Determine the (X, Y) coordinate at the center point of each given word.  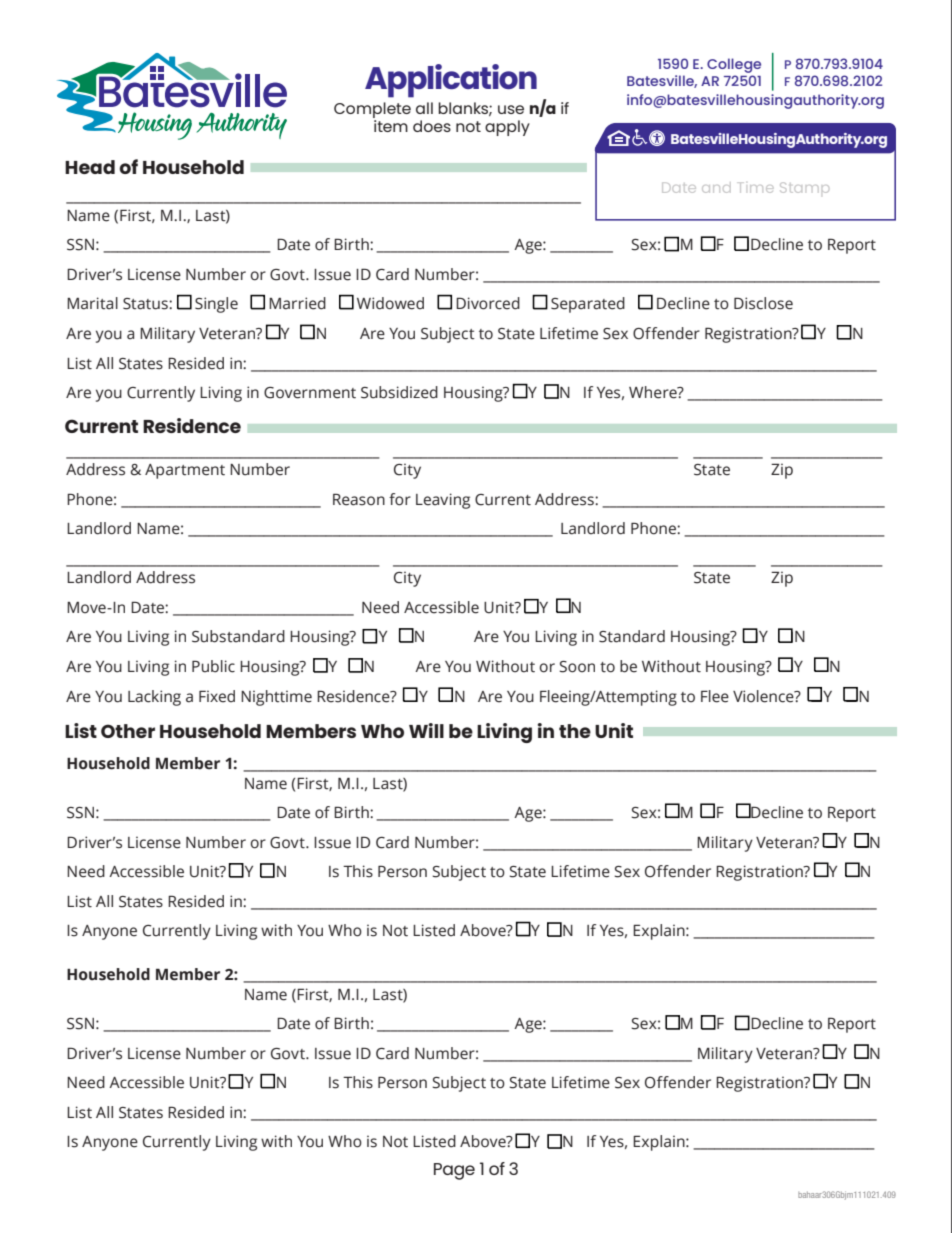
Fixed (217, 696)
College (734, 65)
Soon (577, 667)
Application (451, 81)
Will (426, 730)
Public (213, 666)
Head (90, 167)
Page (454, 1171)
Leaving (443, 501)
